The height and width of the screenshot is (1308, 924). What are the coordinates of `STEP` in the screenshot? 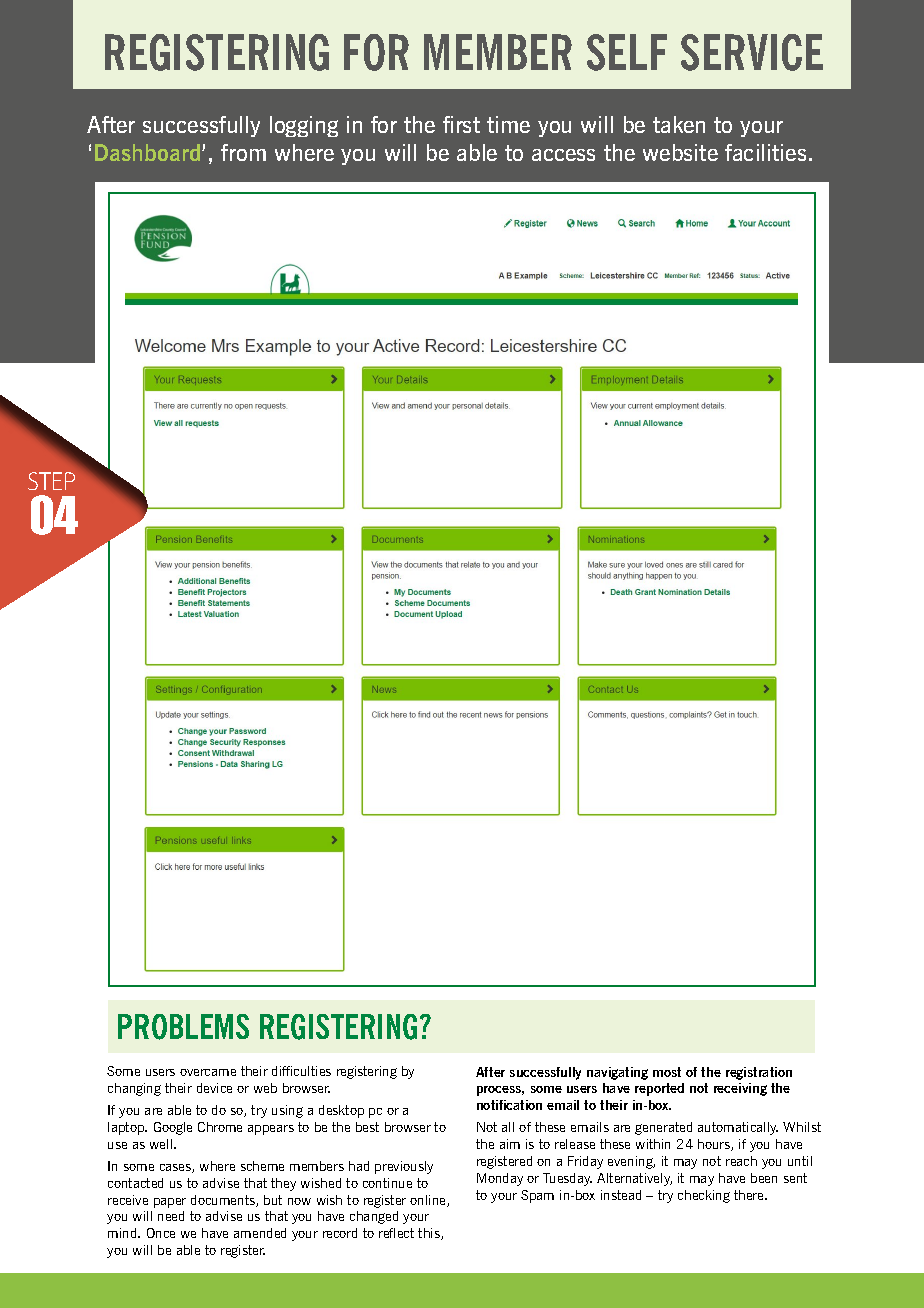 It's located at (51, 481).
